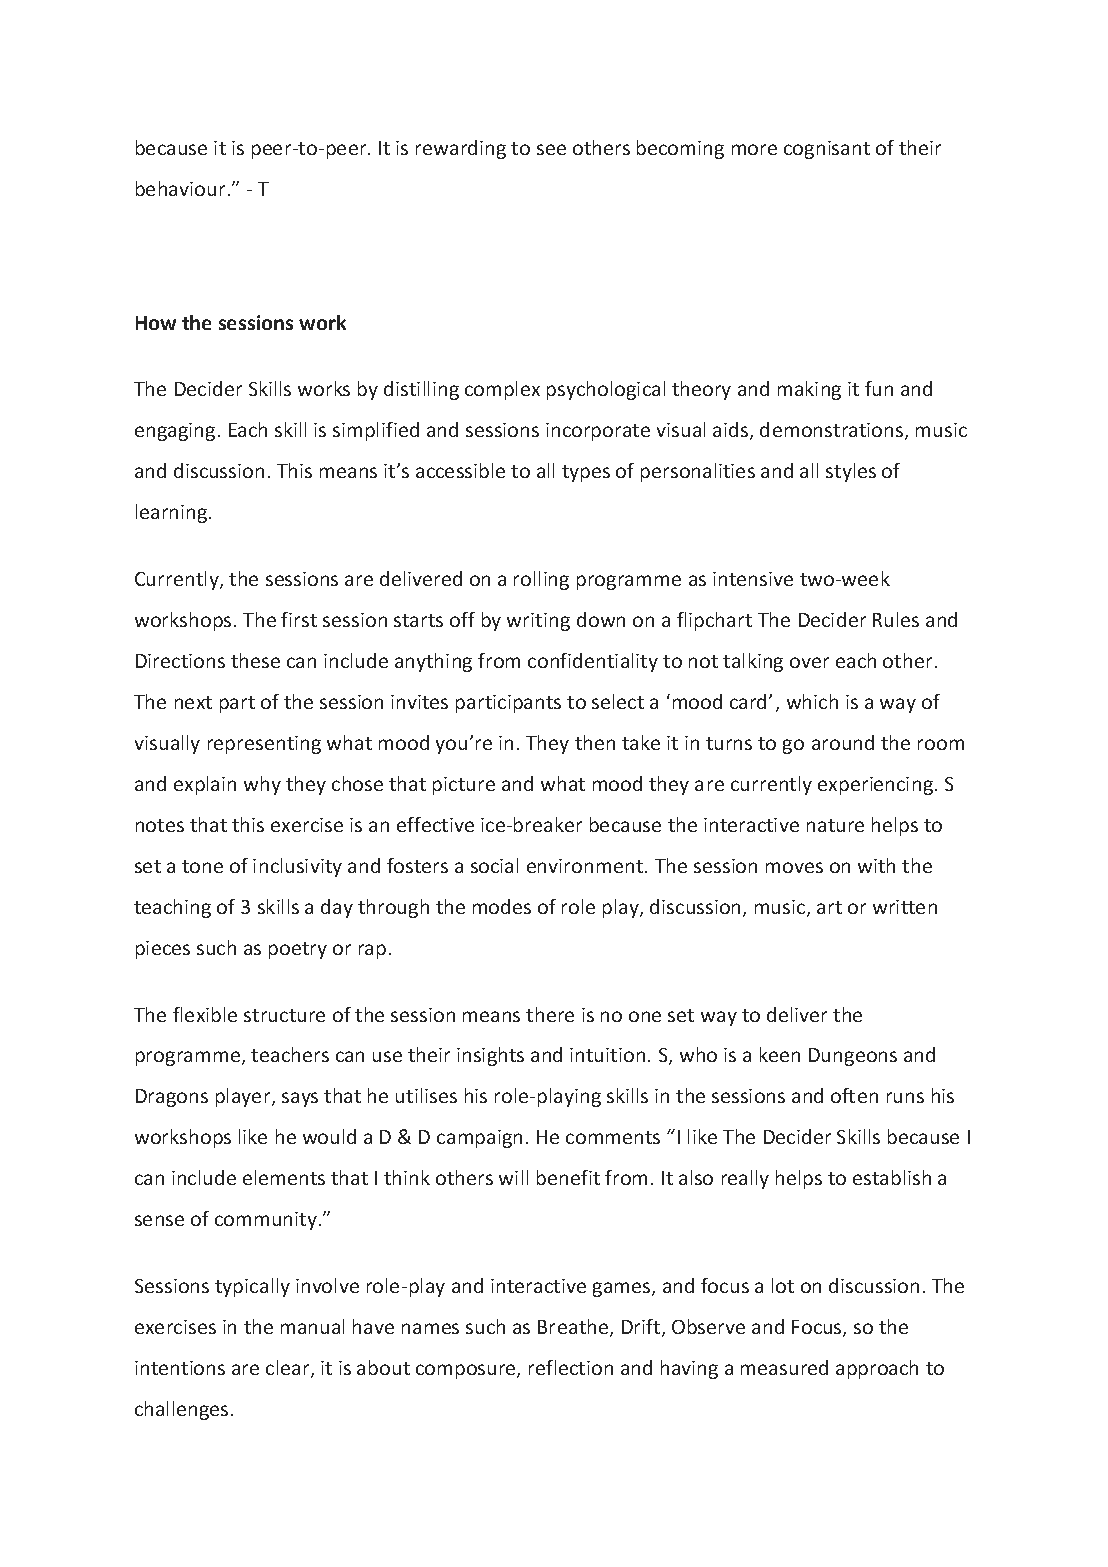 This screenshot has height=1567, width=1108. What do you see at coordinates (289, 1369) in the screenshot?
I see `clear` at bounding box center [289, 1369].
